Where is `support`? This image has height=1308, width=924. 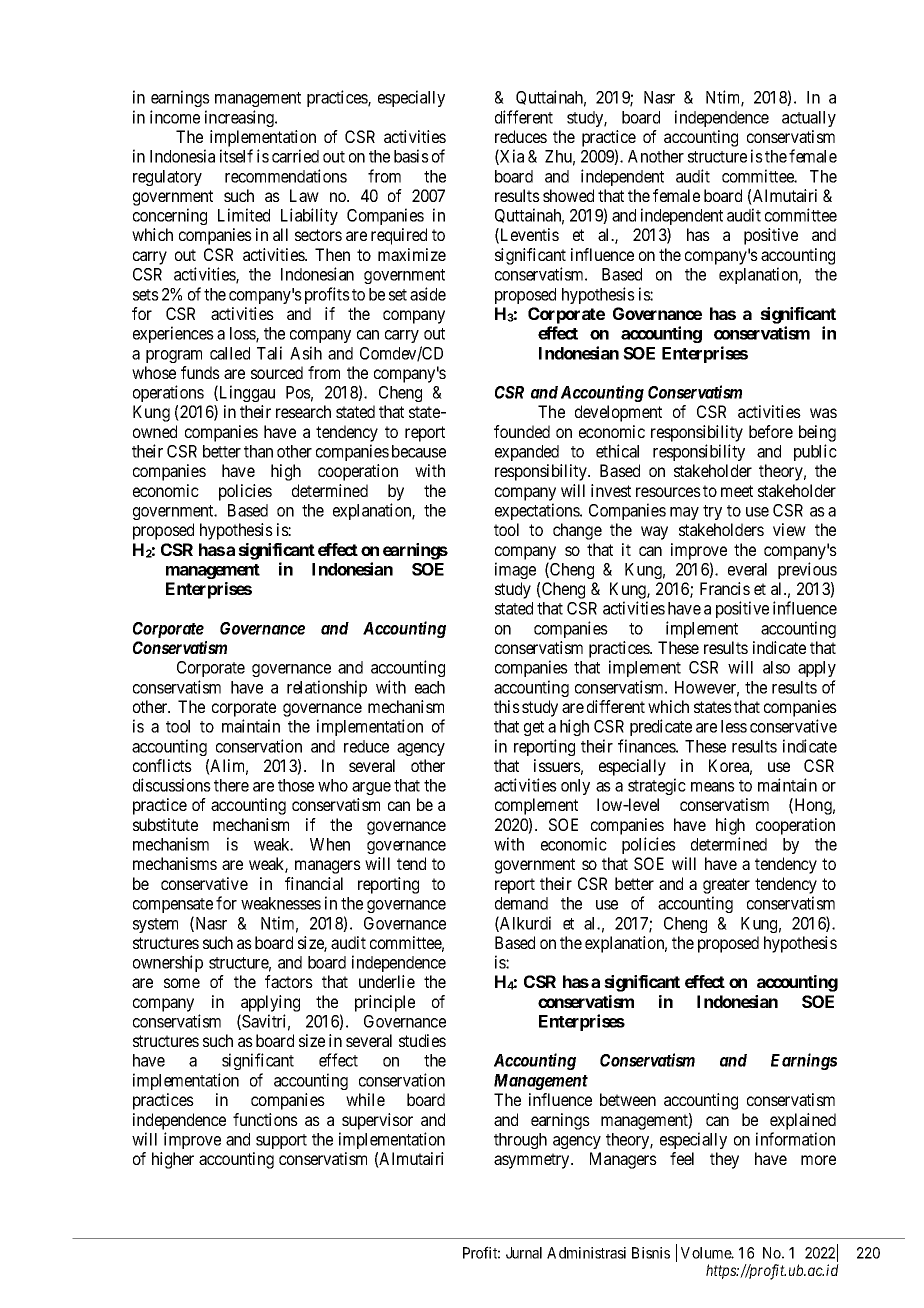 support is located at coordinates (281, 1141).
